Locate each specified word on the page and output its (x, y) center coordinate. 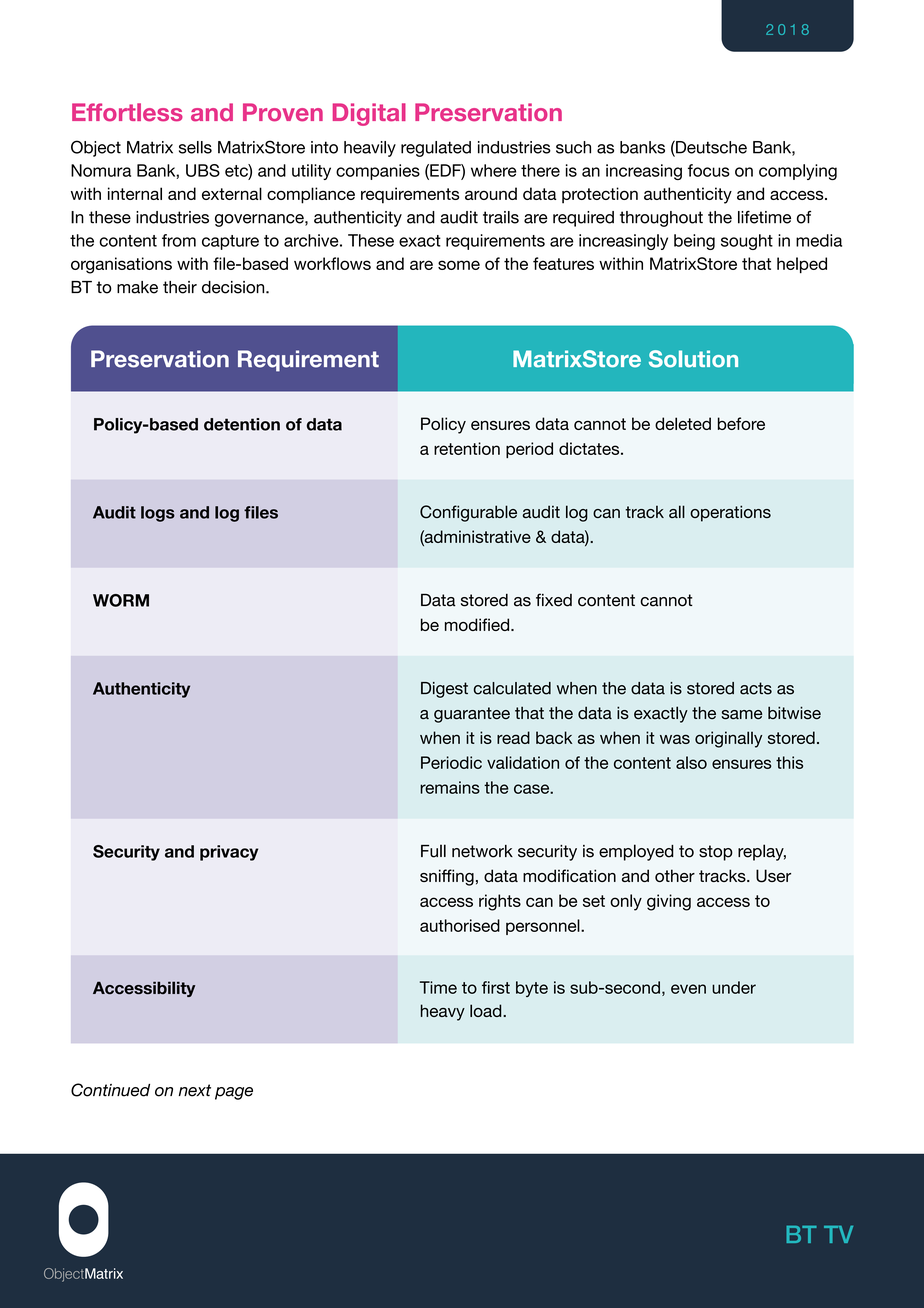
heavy (443, 1012)
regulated (436, 149)
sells (195, 147)
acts (756, 688)
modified (478, 624)
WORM (121, 600)
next (195, 1090)
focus (709, 170)
